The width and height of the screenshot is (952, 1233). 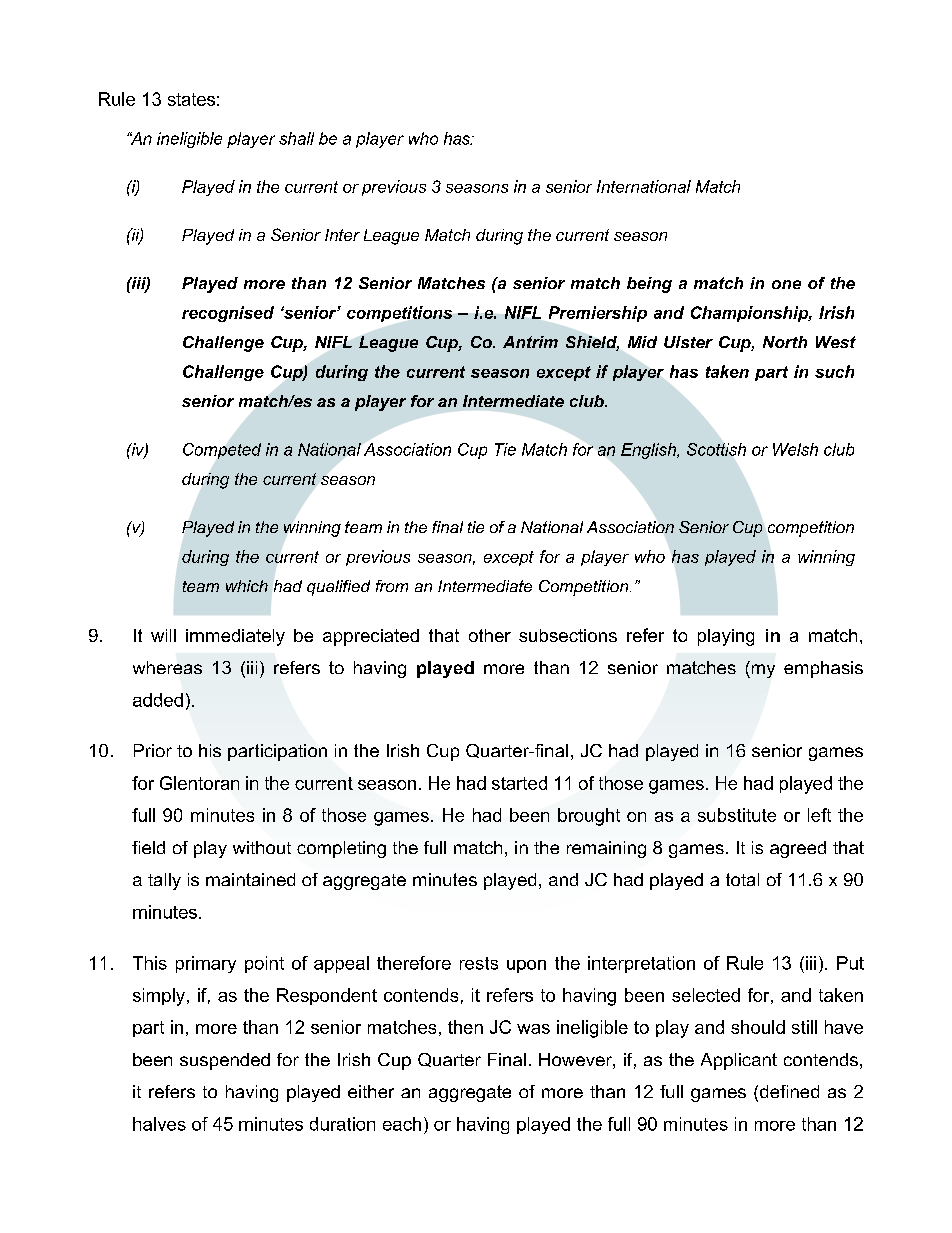 I want to click on one, so click(x=786, y=284).
